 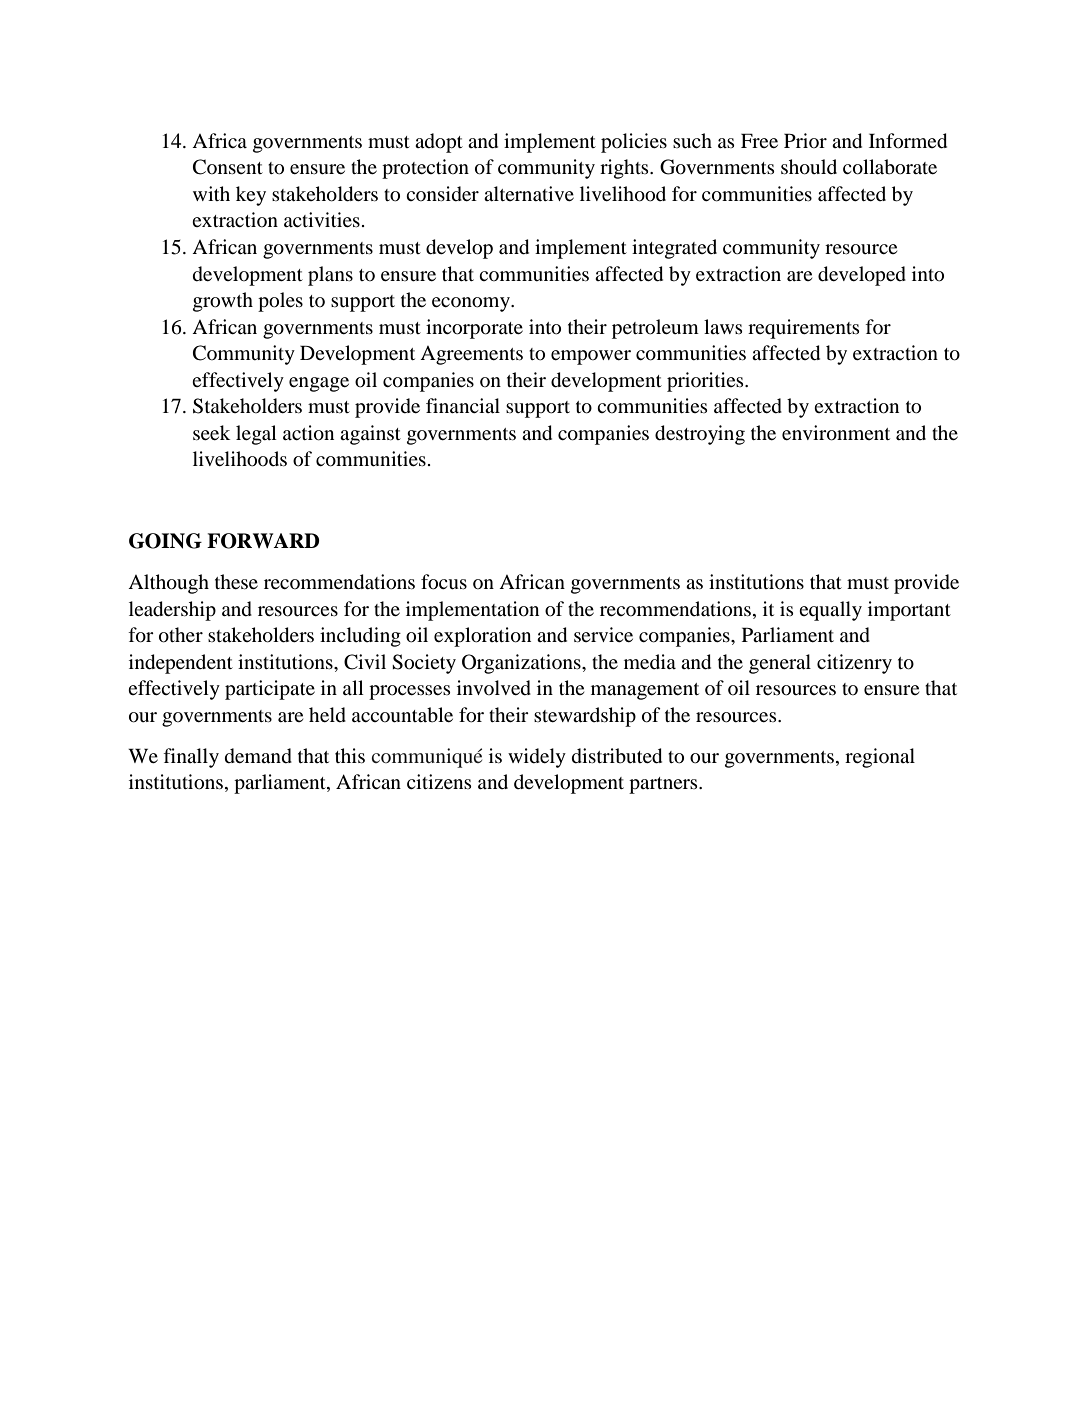 What do you see at coordinates (258, 756) in the screenshot?
I see `demand` at bounding box center [258, 756].
